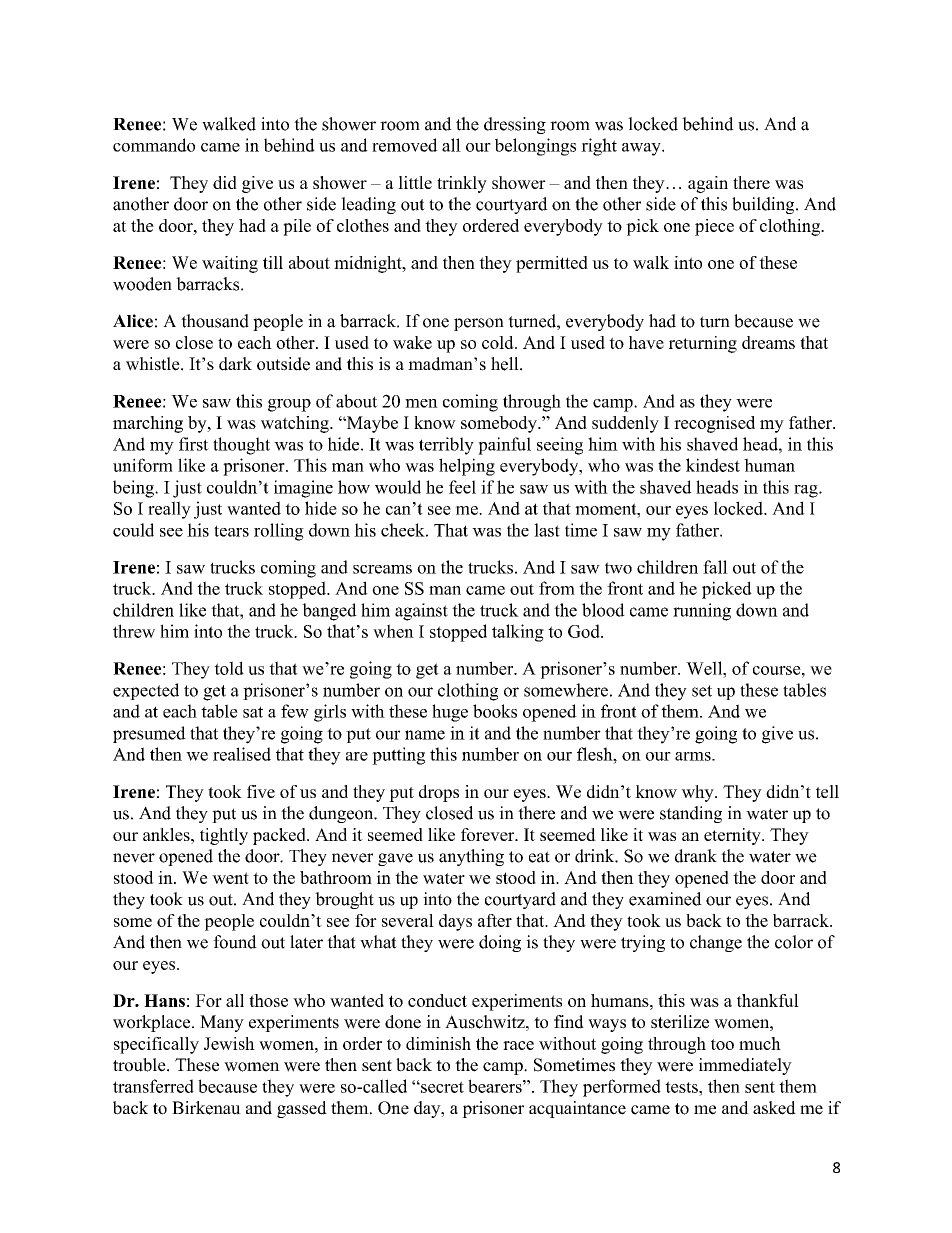 The image size is (952, 1233). Describe the element at coordinates (764, 205) in the page. I see `building` at that location.
